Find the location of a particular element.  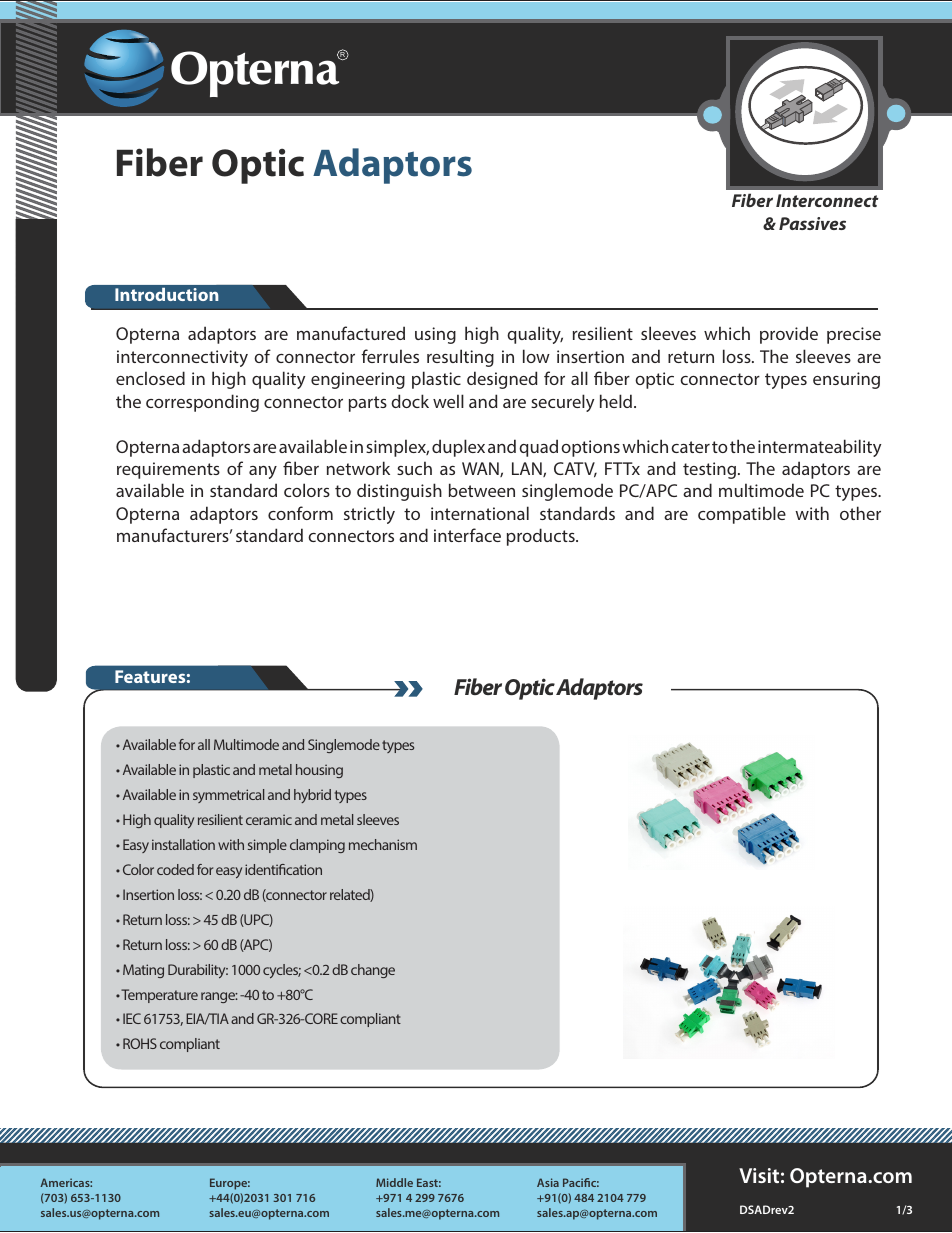

testing is located at coordinates (709, 470).
